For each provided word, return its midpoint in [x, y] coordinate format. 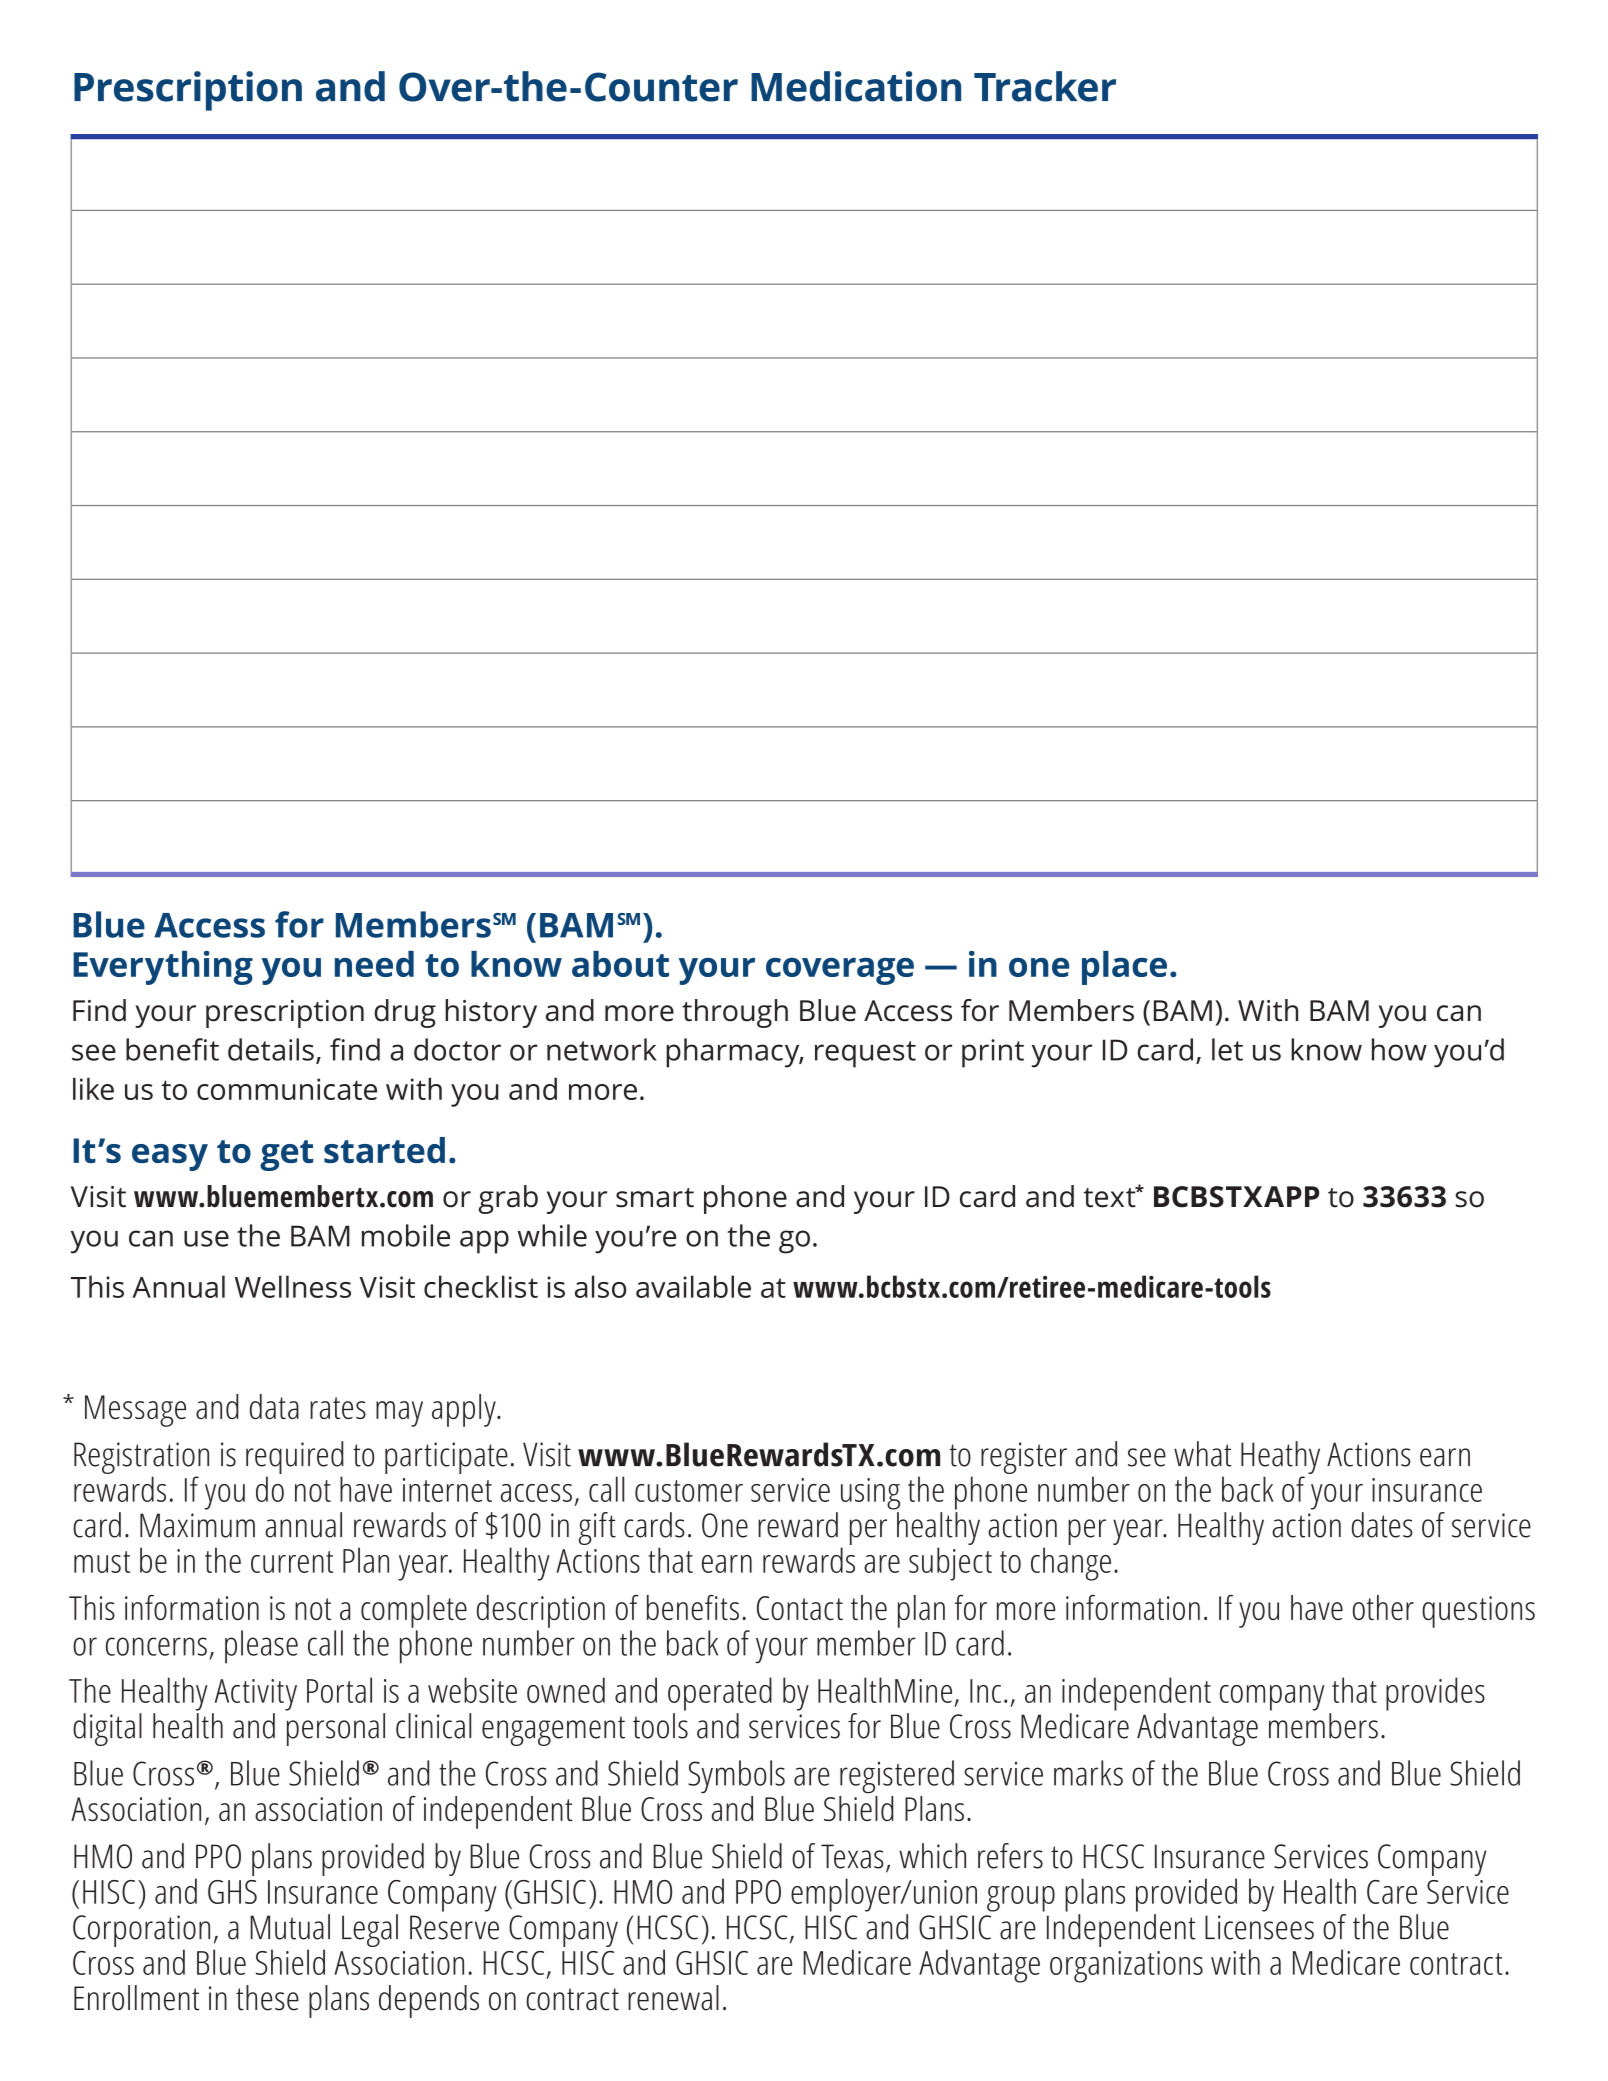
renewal [673, 1998]
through [735, 1013]
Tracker [1045, 86]
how [1399, 1049]
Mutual [290, 1927]
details [271, 1049]
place [1124, 968]
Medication [856, 86]
